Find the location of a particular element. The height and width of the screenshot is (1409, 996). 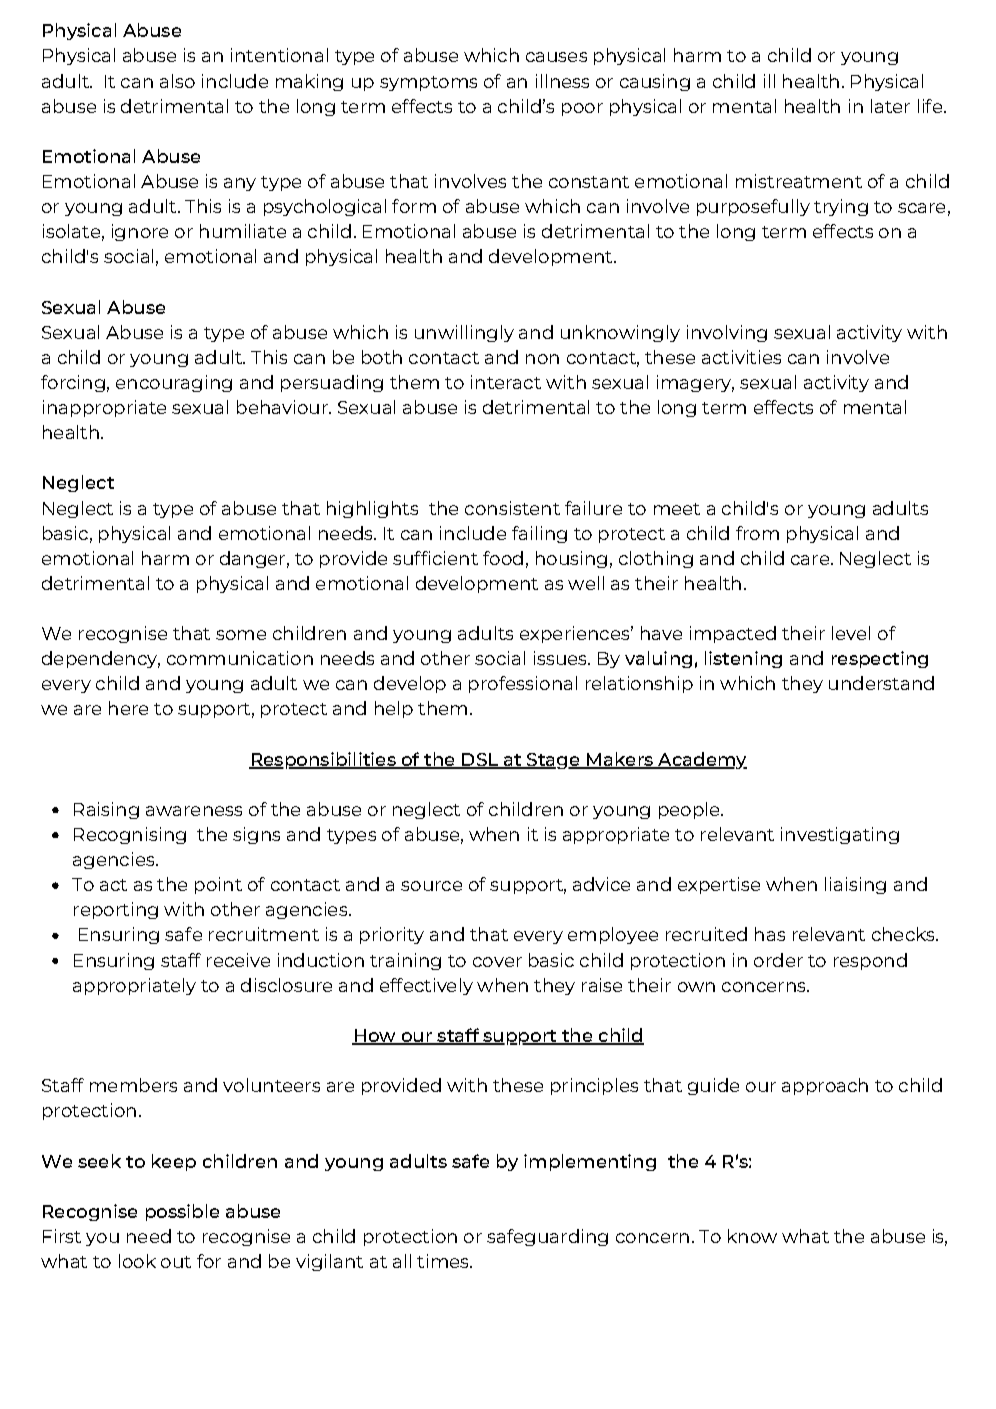

respond is located at coordinates (870, 961).
